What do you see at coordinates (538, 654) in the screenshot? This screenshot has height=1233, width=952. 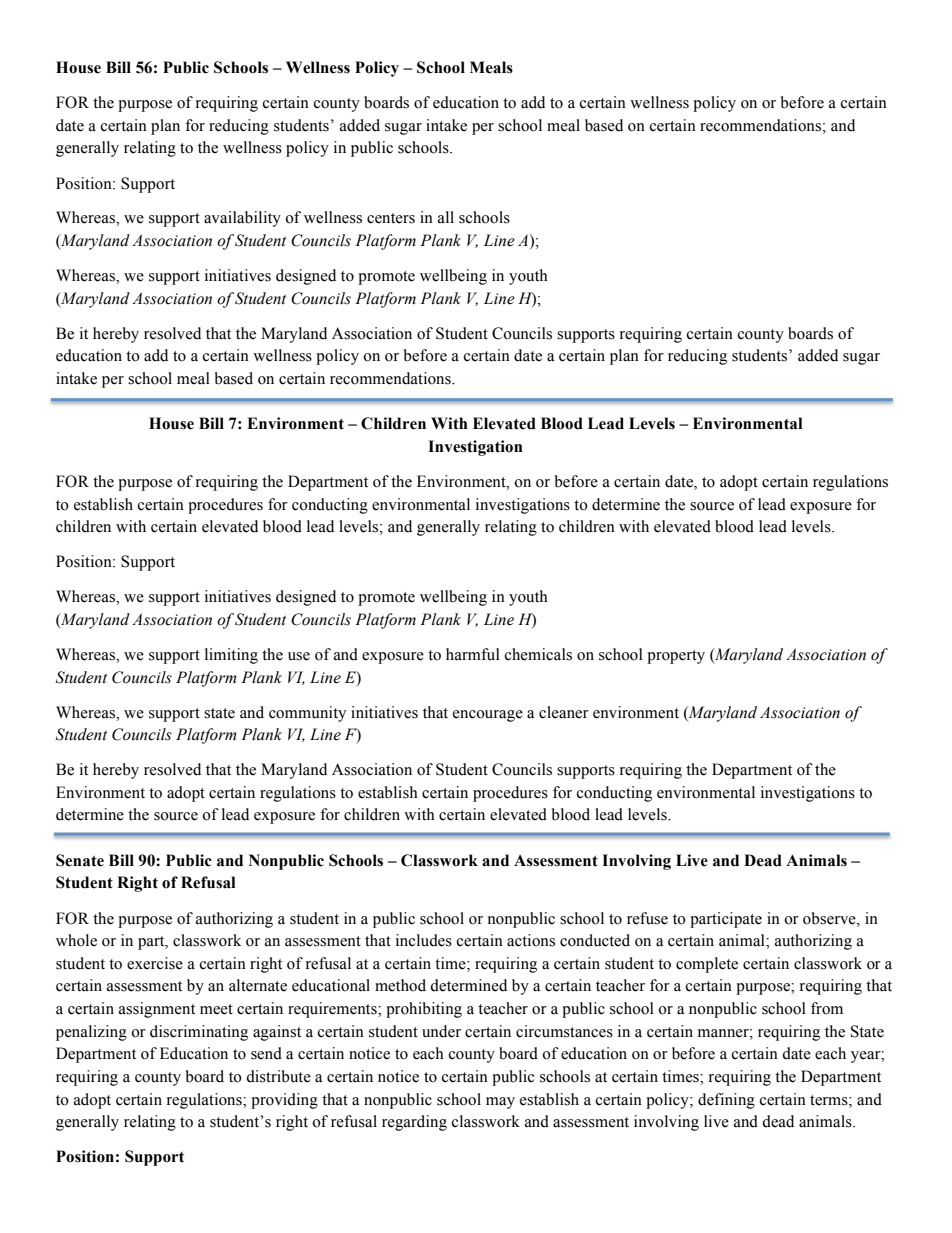 I see `chemicals` at bounding box center [538, 654].
